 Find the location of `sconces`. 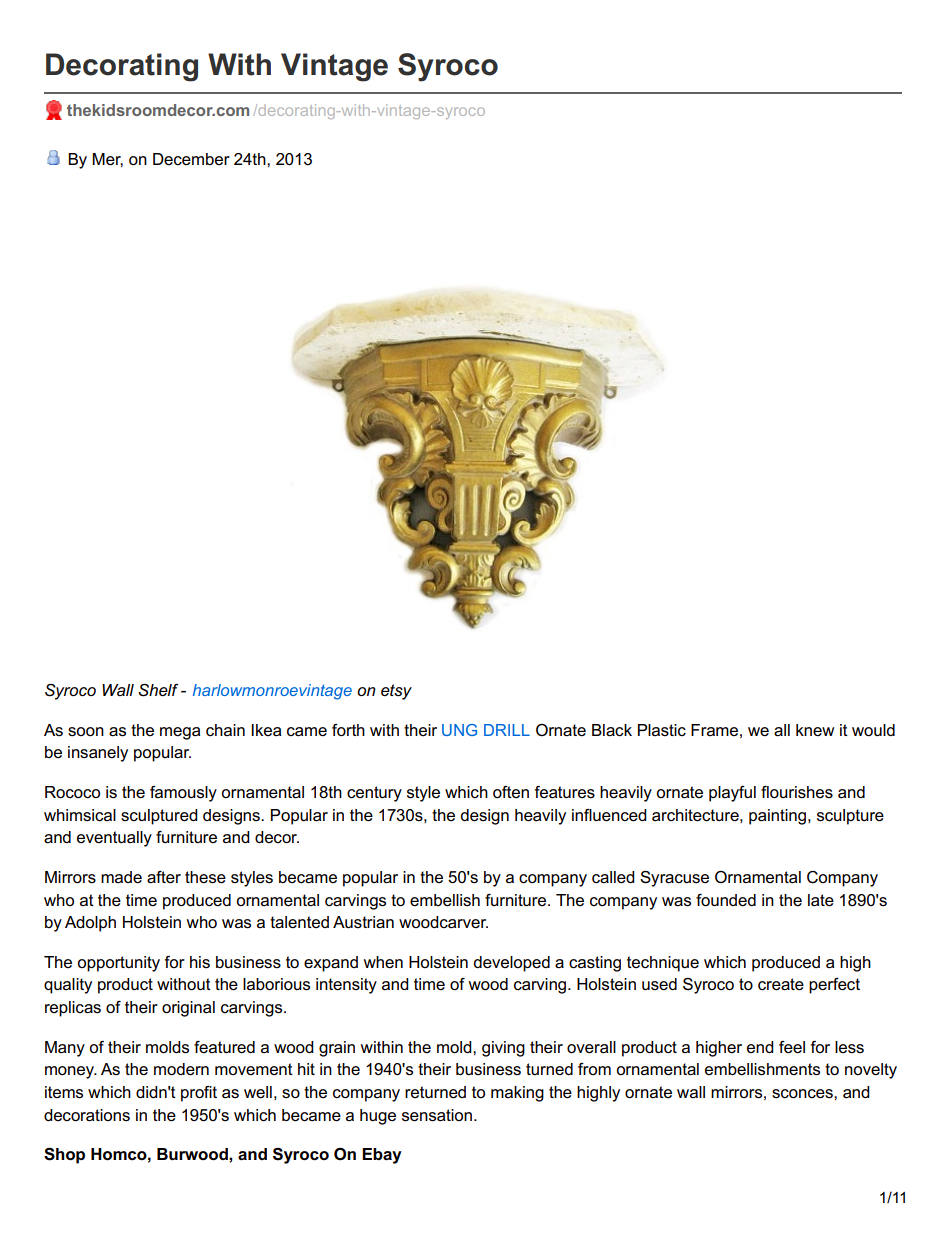

sconces is located at coordinates (803, 1094).
